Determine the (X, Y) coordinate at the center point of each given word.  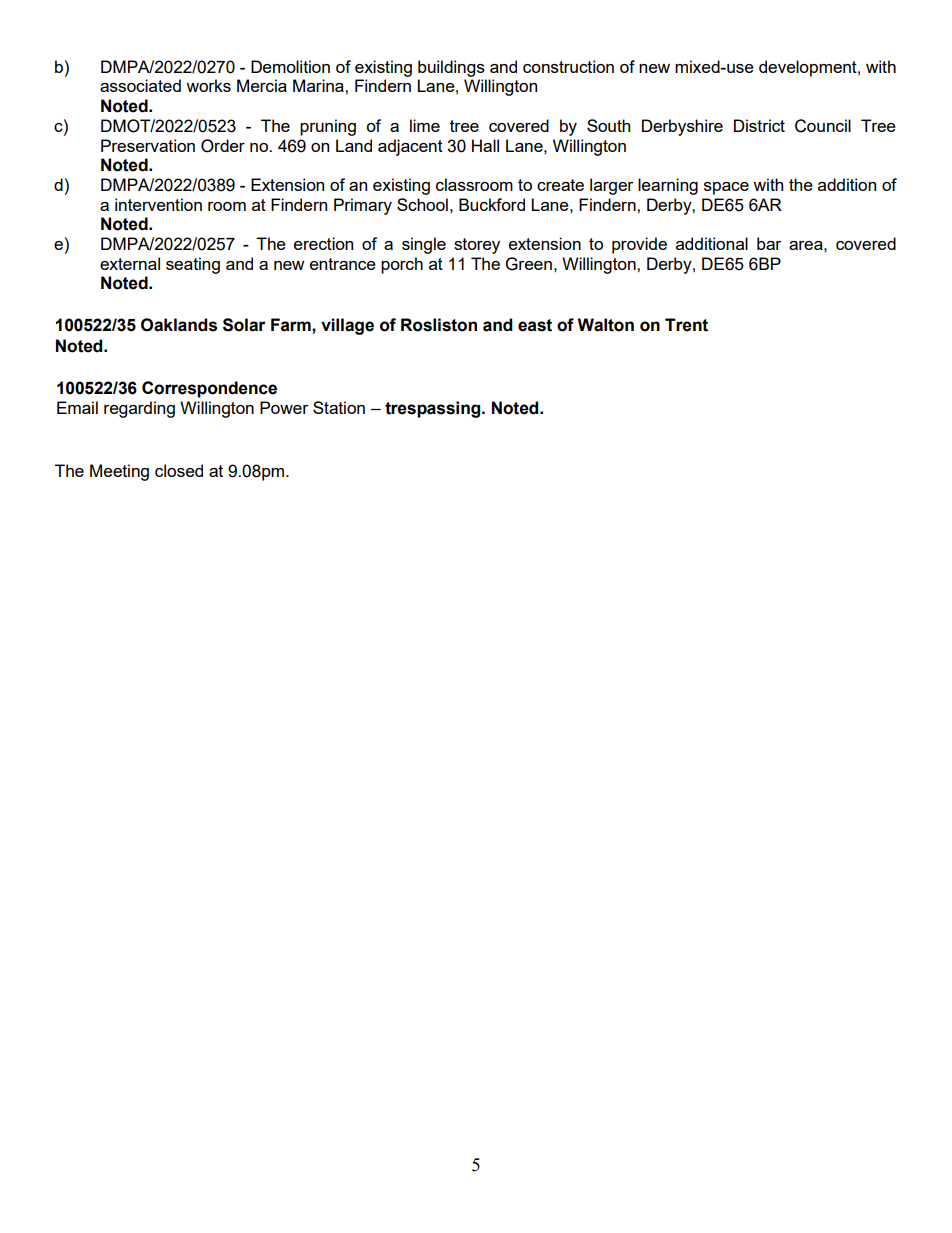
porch (402, 265)
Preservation (148, 145)
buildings (451, 68)
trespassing (434, 409)
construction (568, 66)
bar (769, 243)
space (726, 188)
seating (193, 265)
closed (179, 470)
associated (140, 85)
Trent (686, 325)
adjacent (410, 147)
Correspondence (209, 389)
